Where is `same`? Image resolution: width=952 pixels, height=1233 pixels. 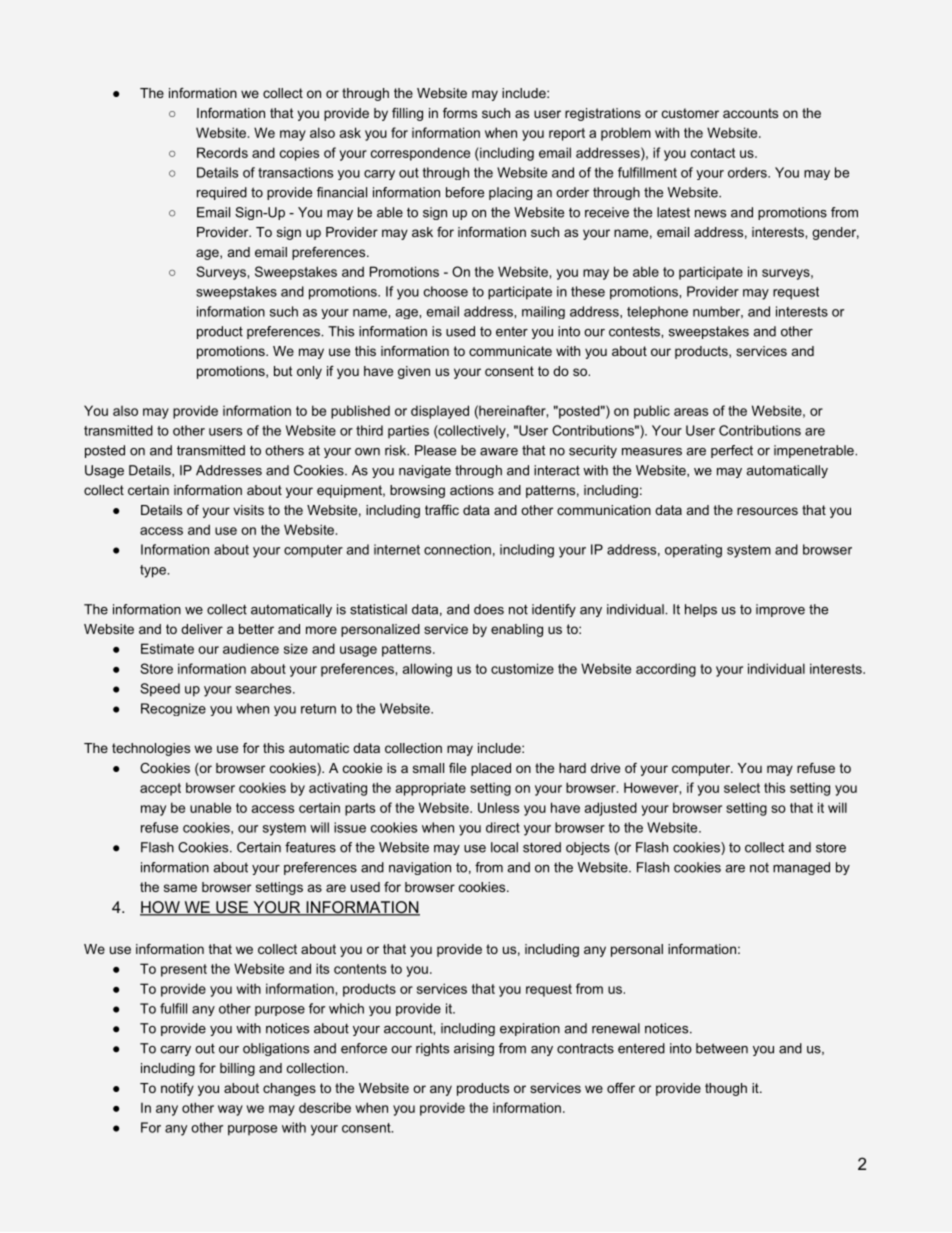 same is located at coordinates (180, 888).
